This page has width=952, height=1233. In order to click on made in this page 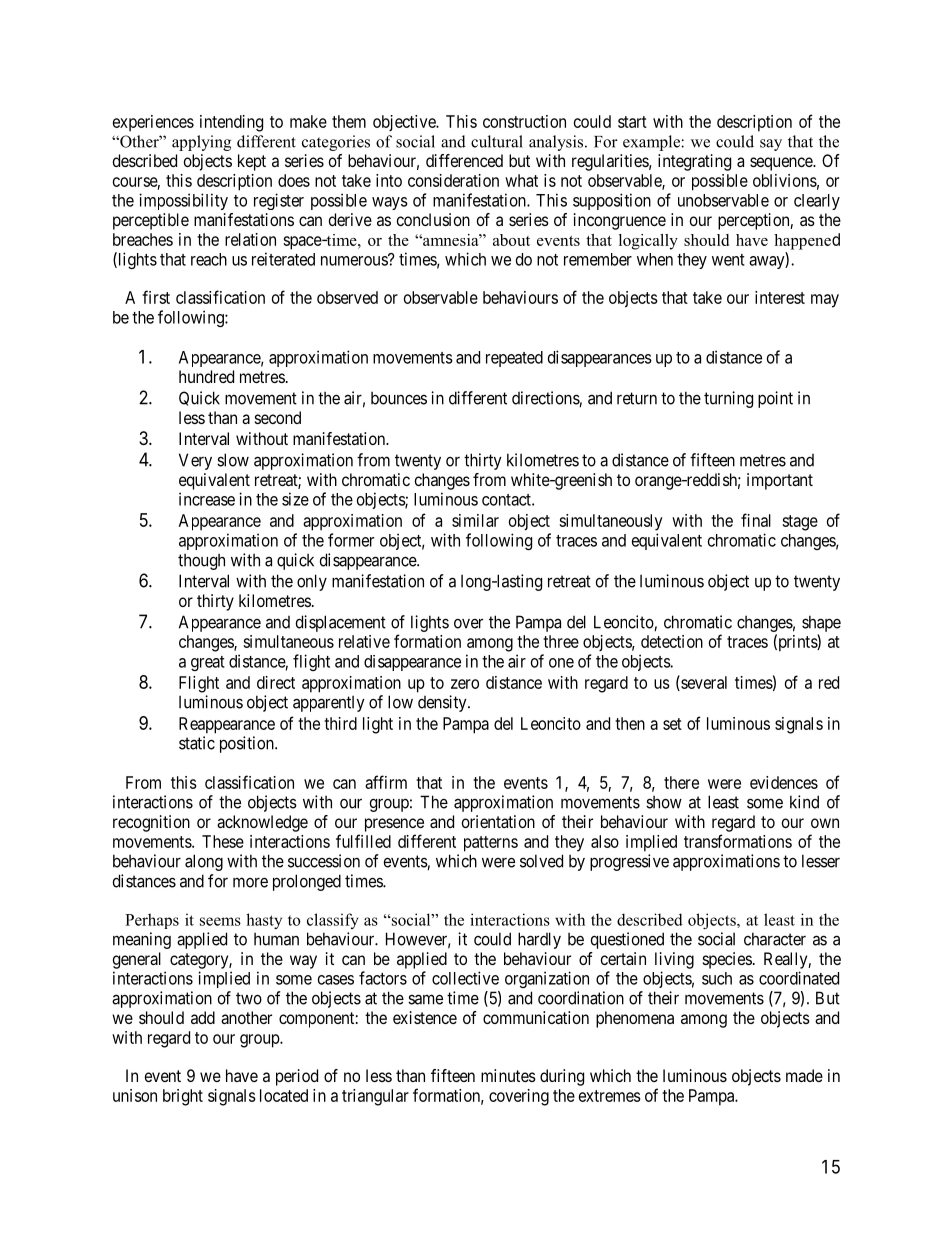, I will do `click(804, 1075)`.
